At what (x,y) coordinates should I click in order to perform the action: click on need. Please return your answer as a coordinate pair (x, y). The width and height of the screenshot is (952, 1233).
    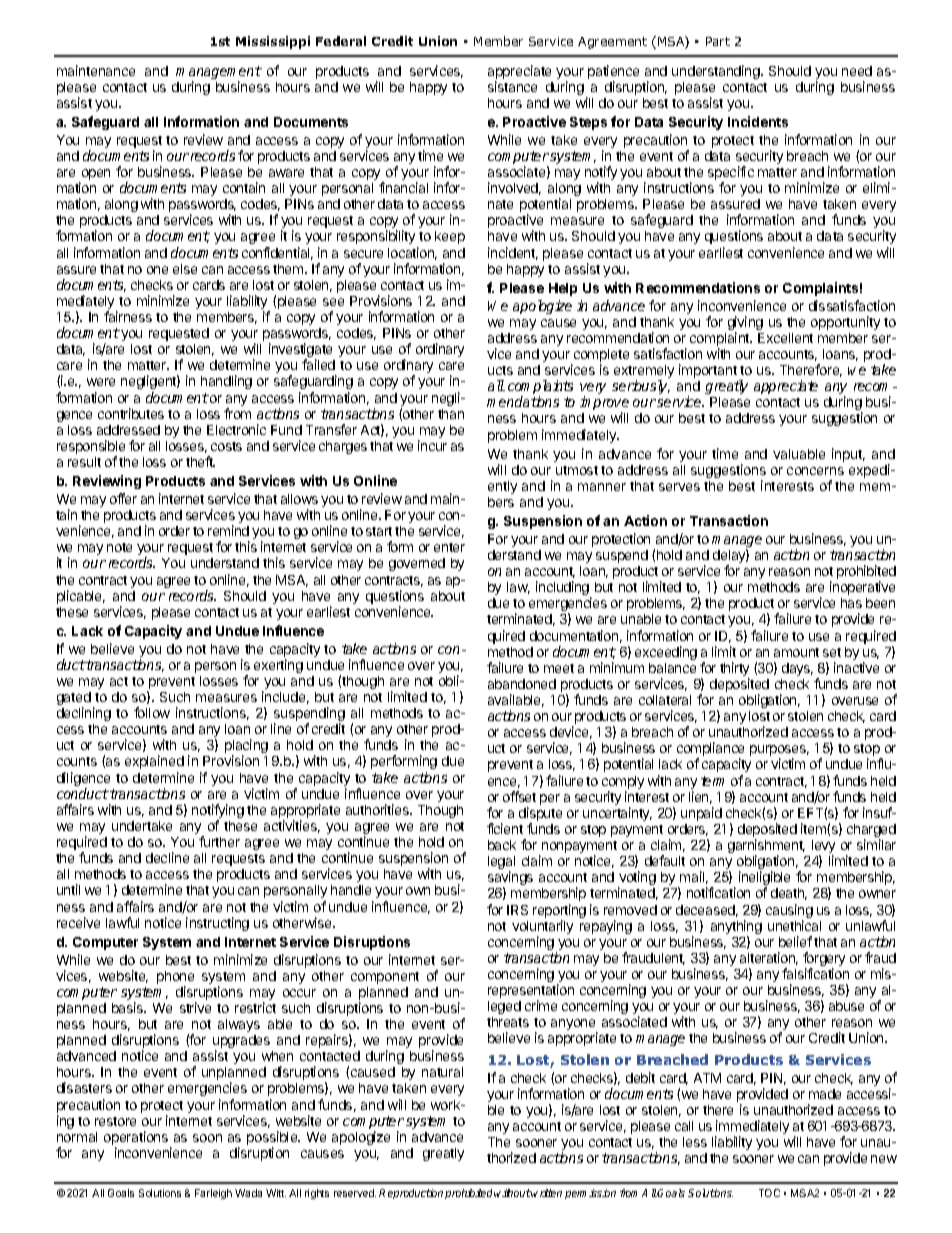
    Looking at the image, I should click on (857, 71).
